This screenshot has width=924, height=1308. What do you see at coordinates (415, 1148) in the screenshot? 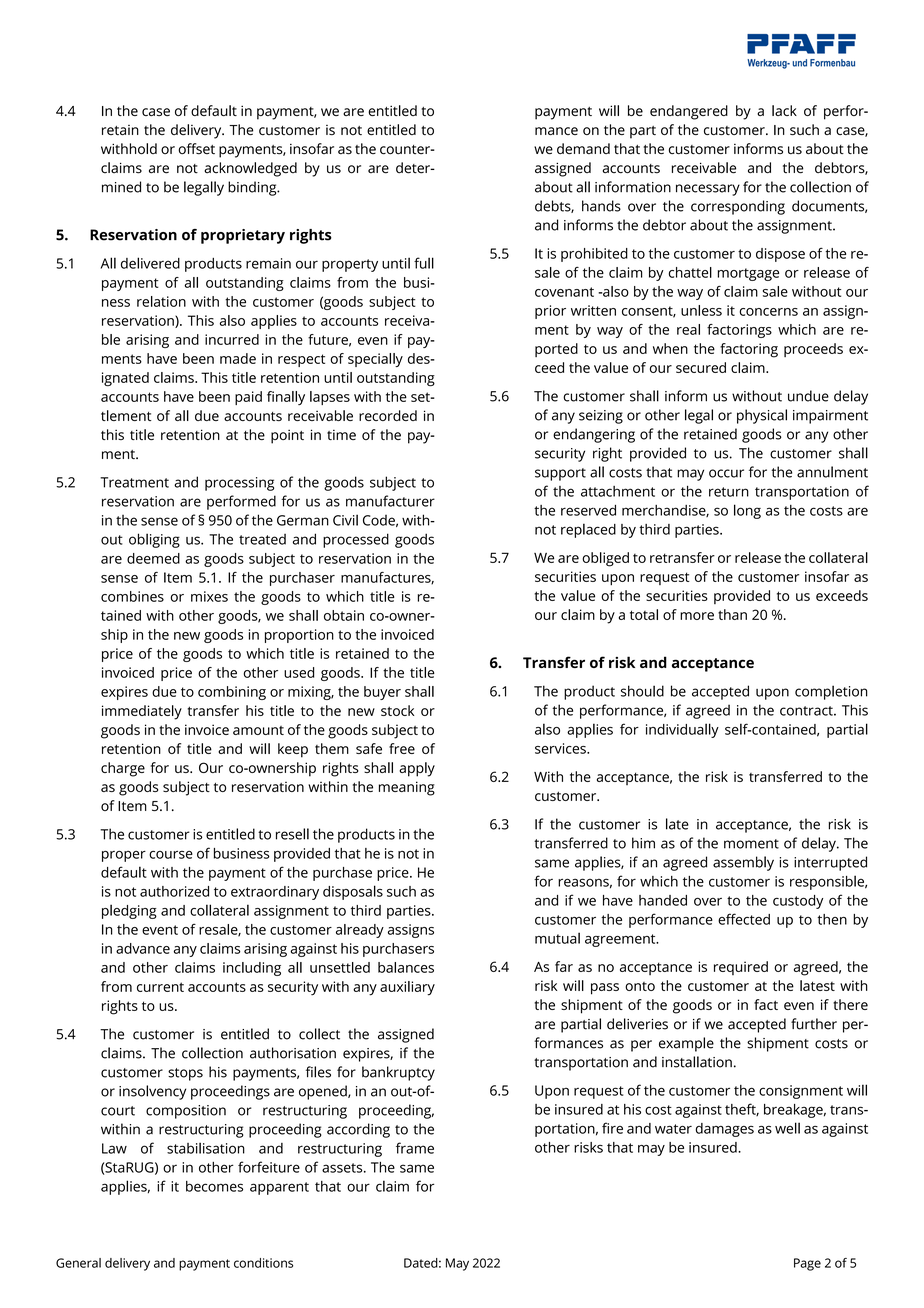
I see `frame` at bounding box center [415, 1148].
